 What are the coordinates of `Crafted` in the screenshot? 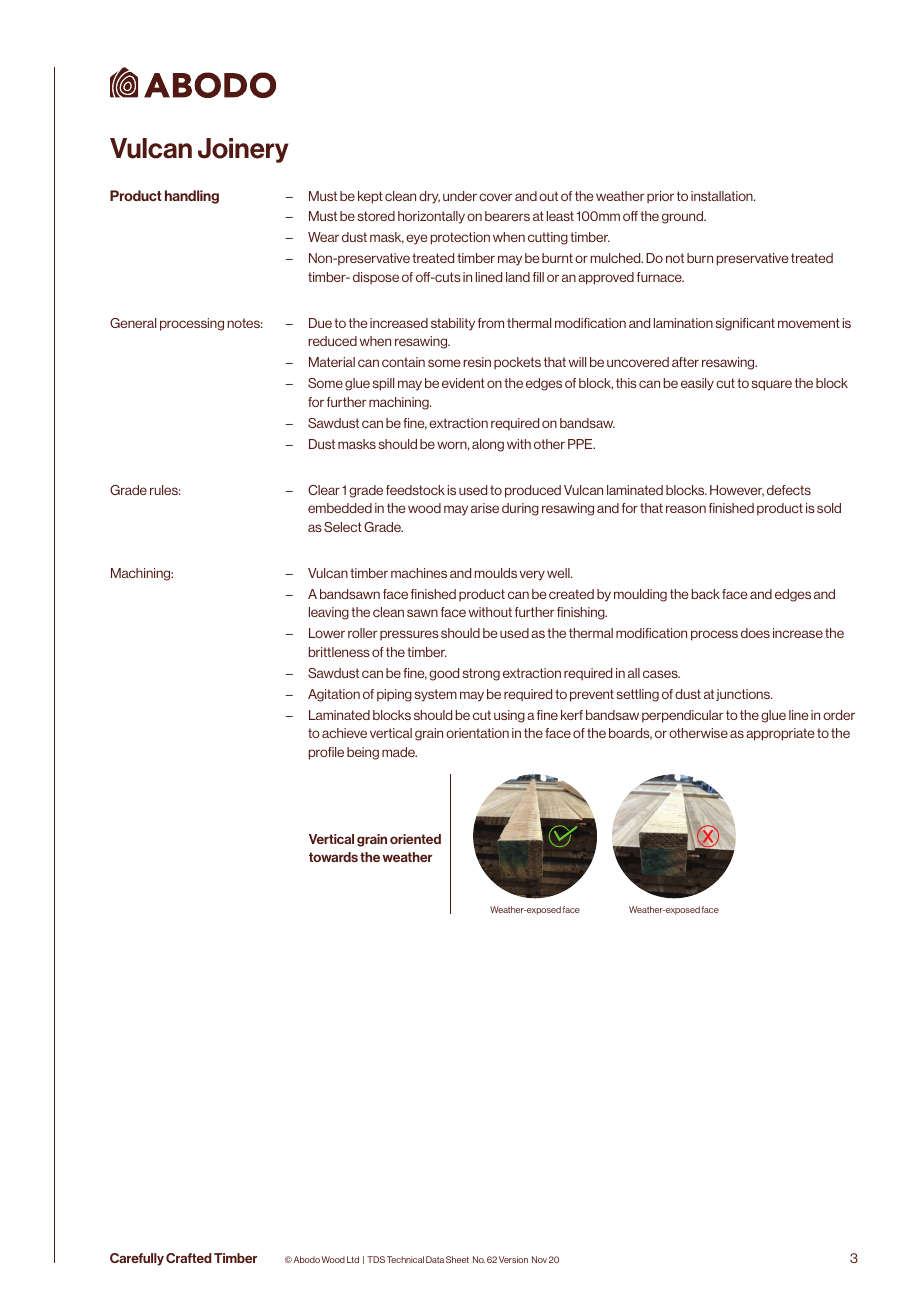 It's located at (188, 1258).
